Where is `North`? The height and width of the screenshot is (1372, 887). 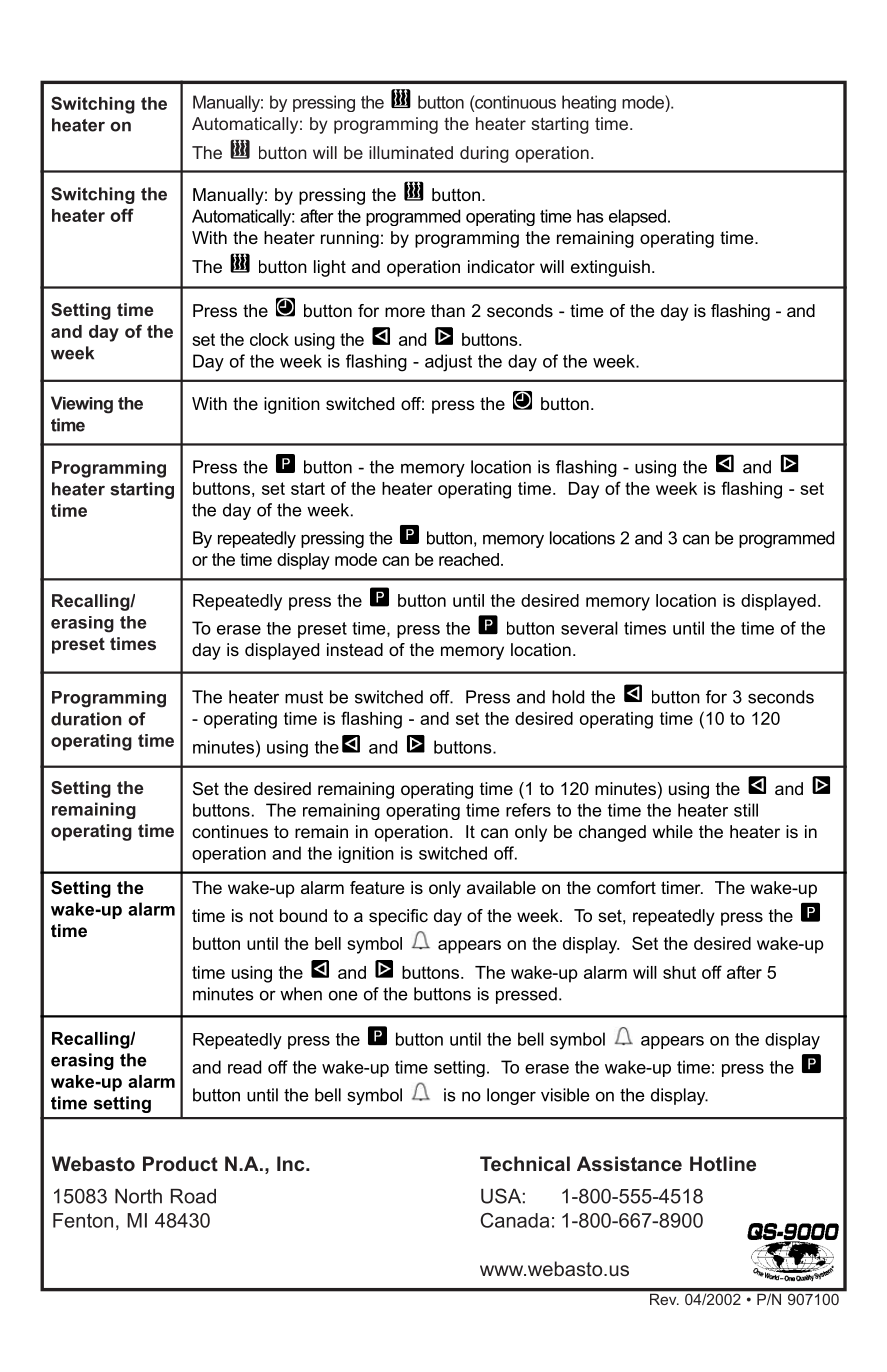 North is located at coordinates (138, 1196).
